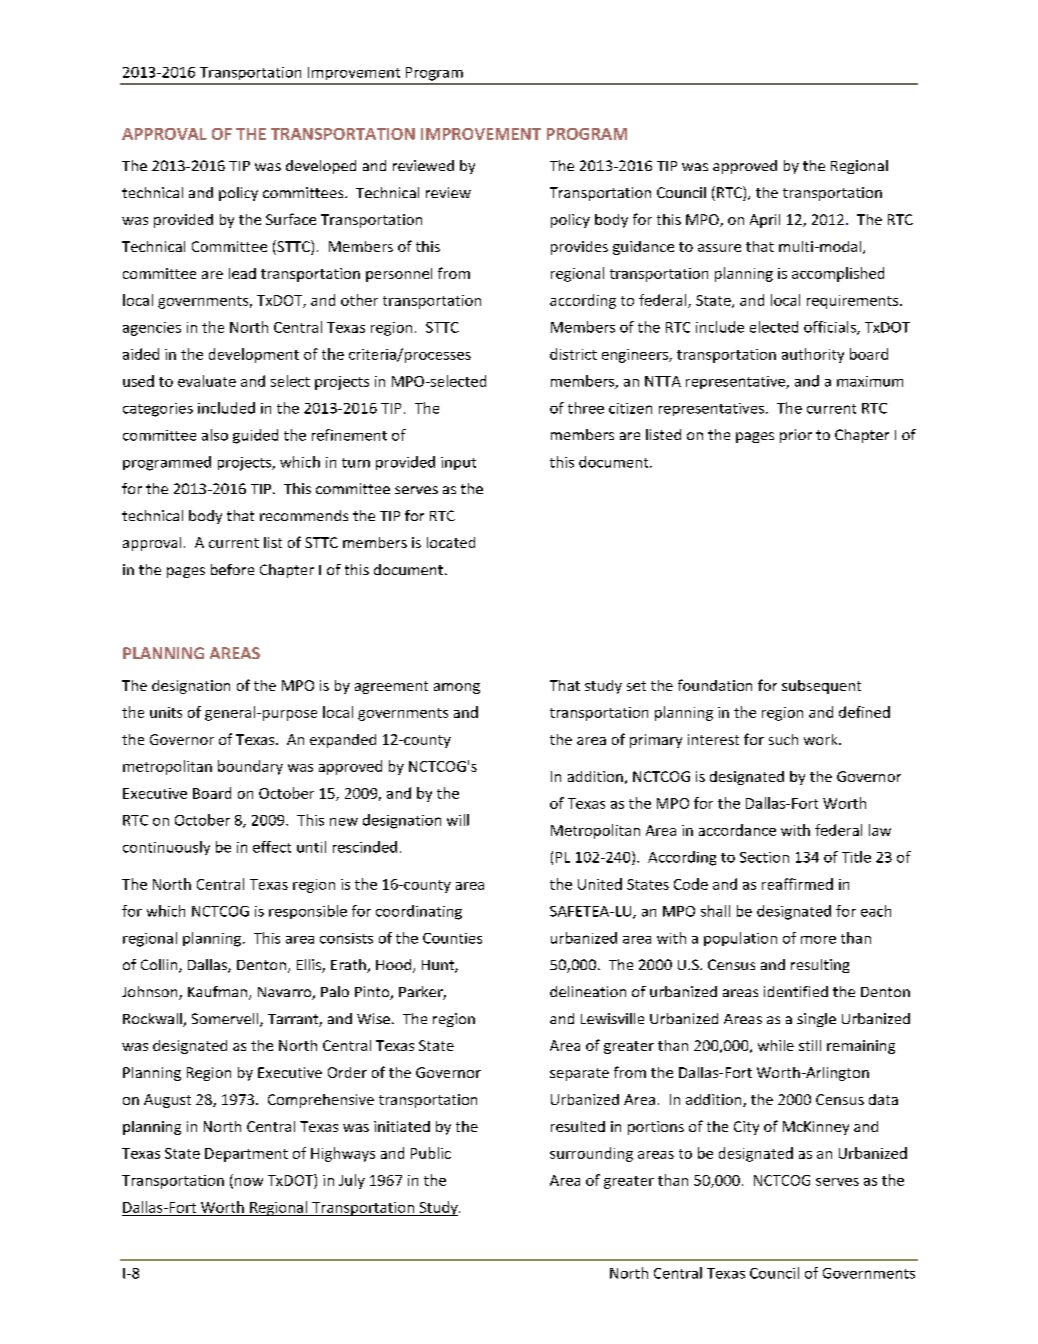  What do you see at coordinates (246, 1155) in the screenshot?
I see `Department` at bounding box center [246, 1155].
